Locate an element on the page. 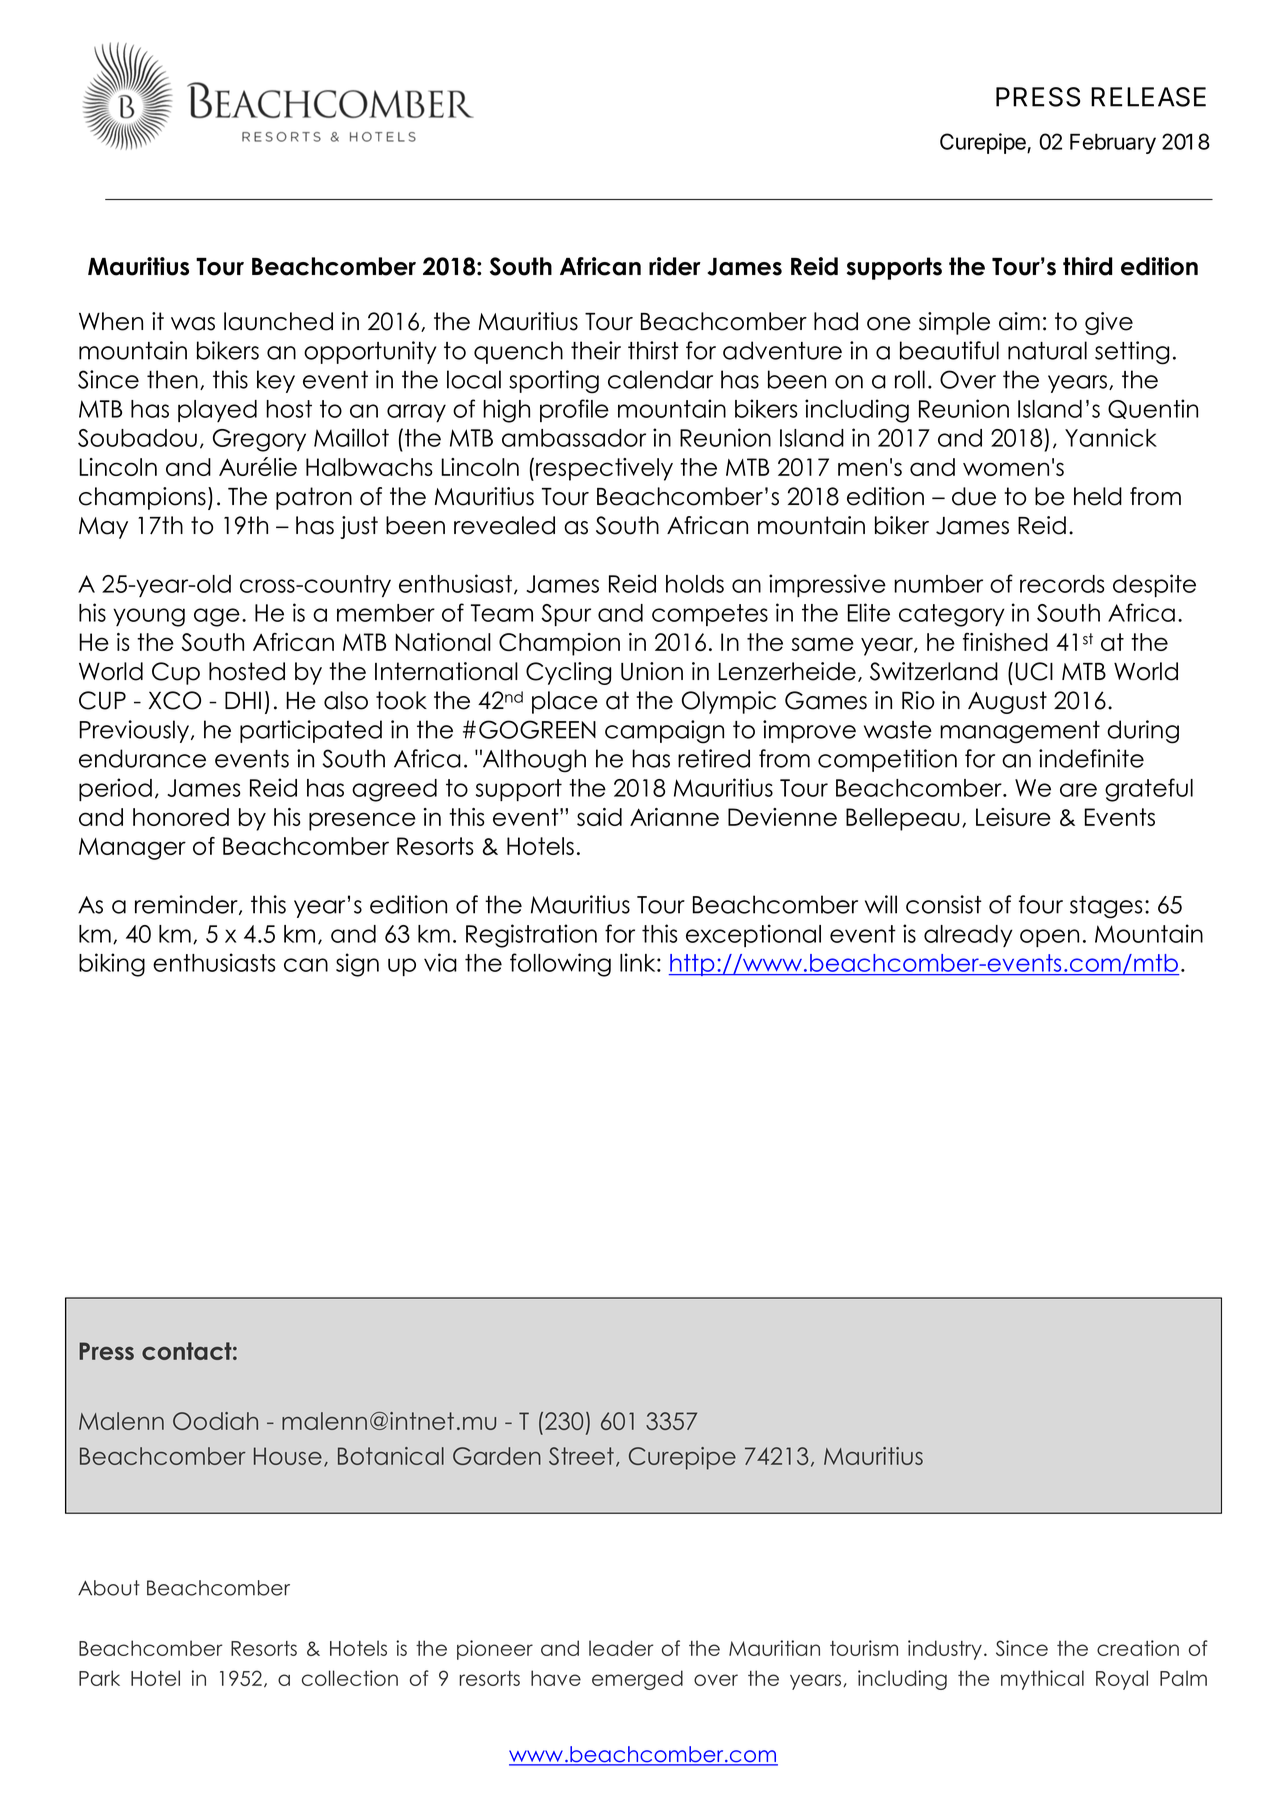 This page has width=1287, height=1820. About is located at coordinates (109, 1588).
